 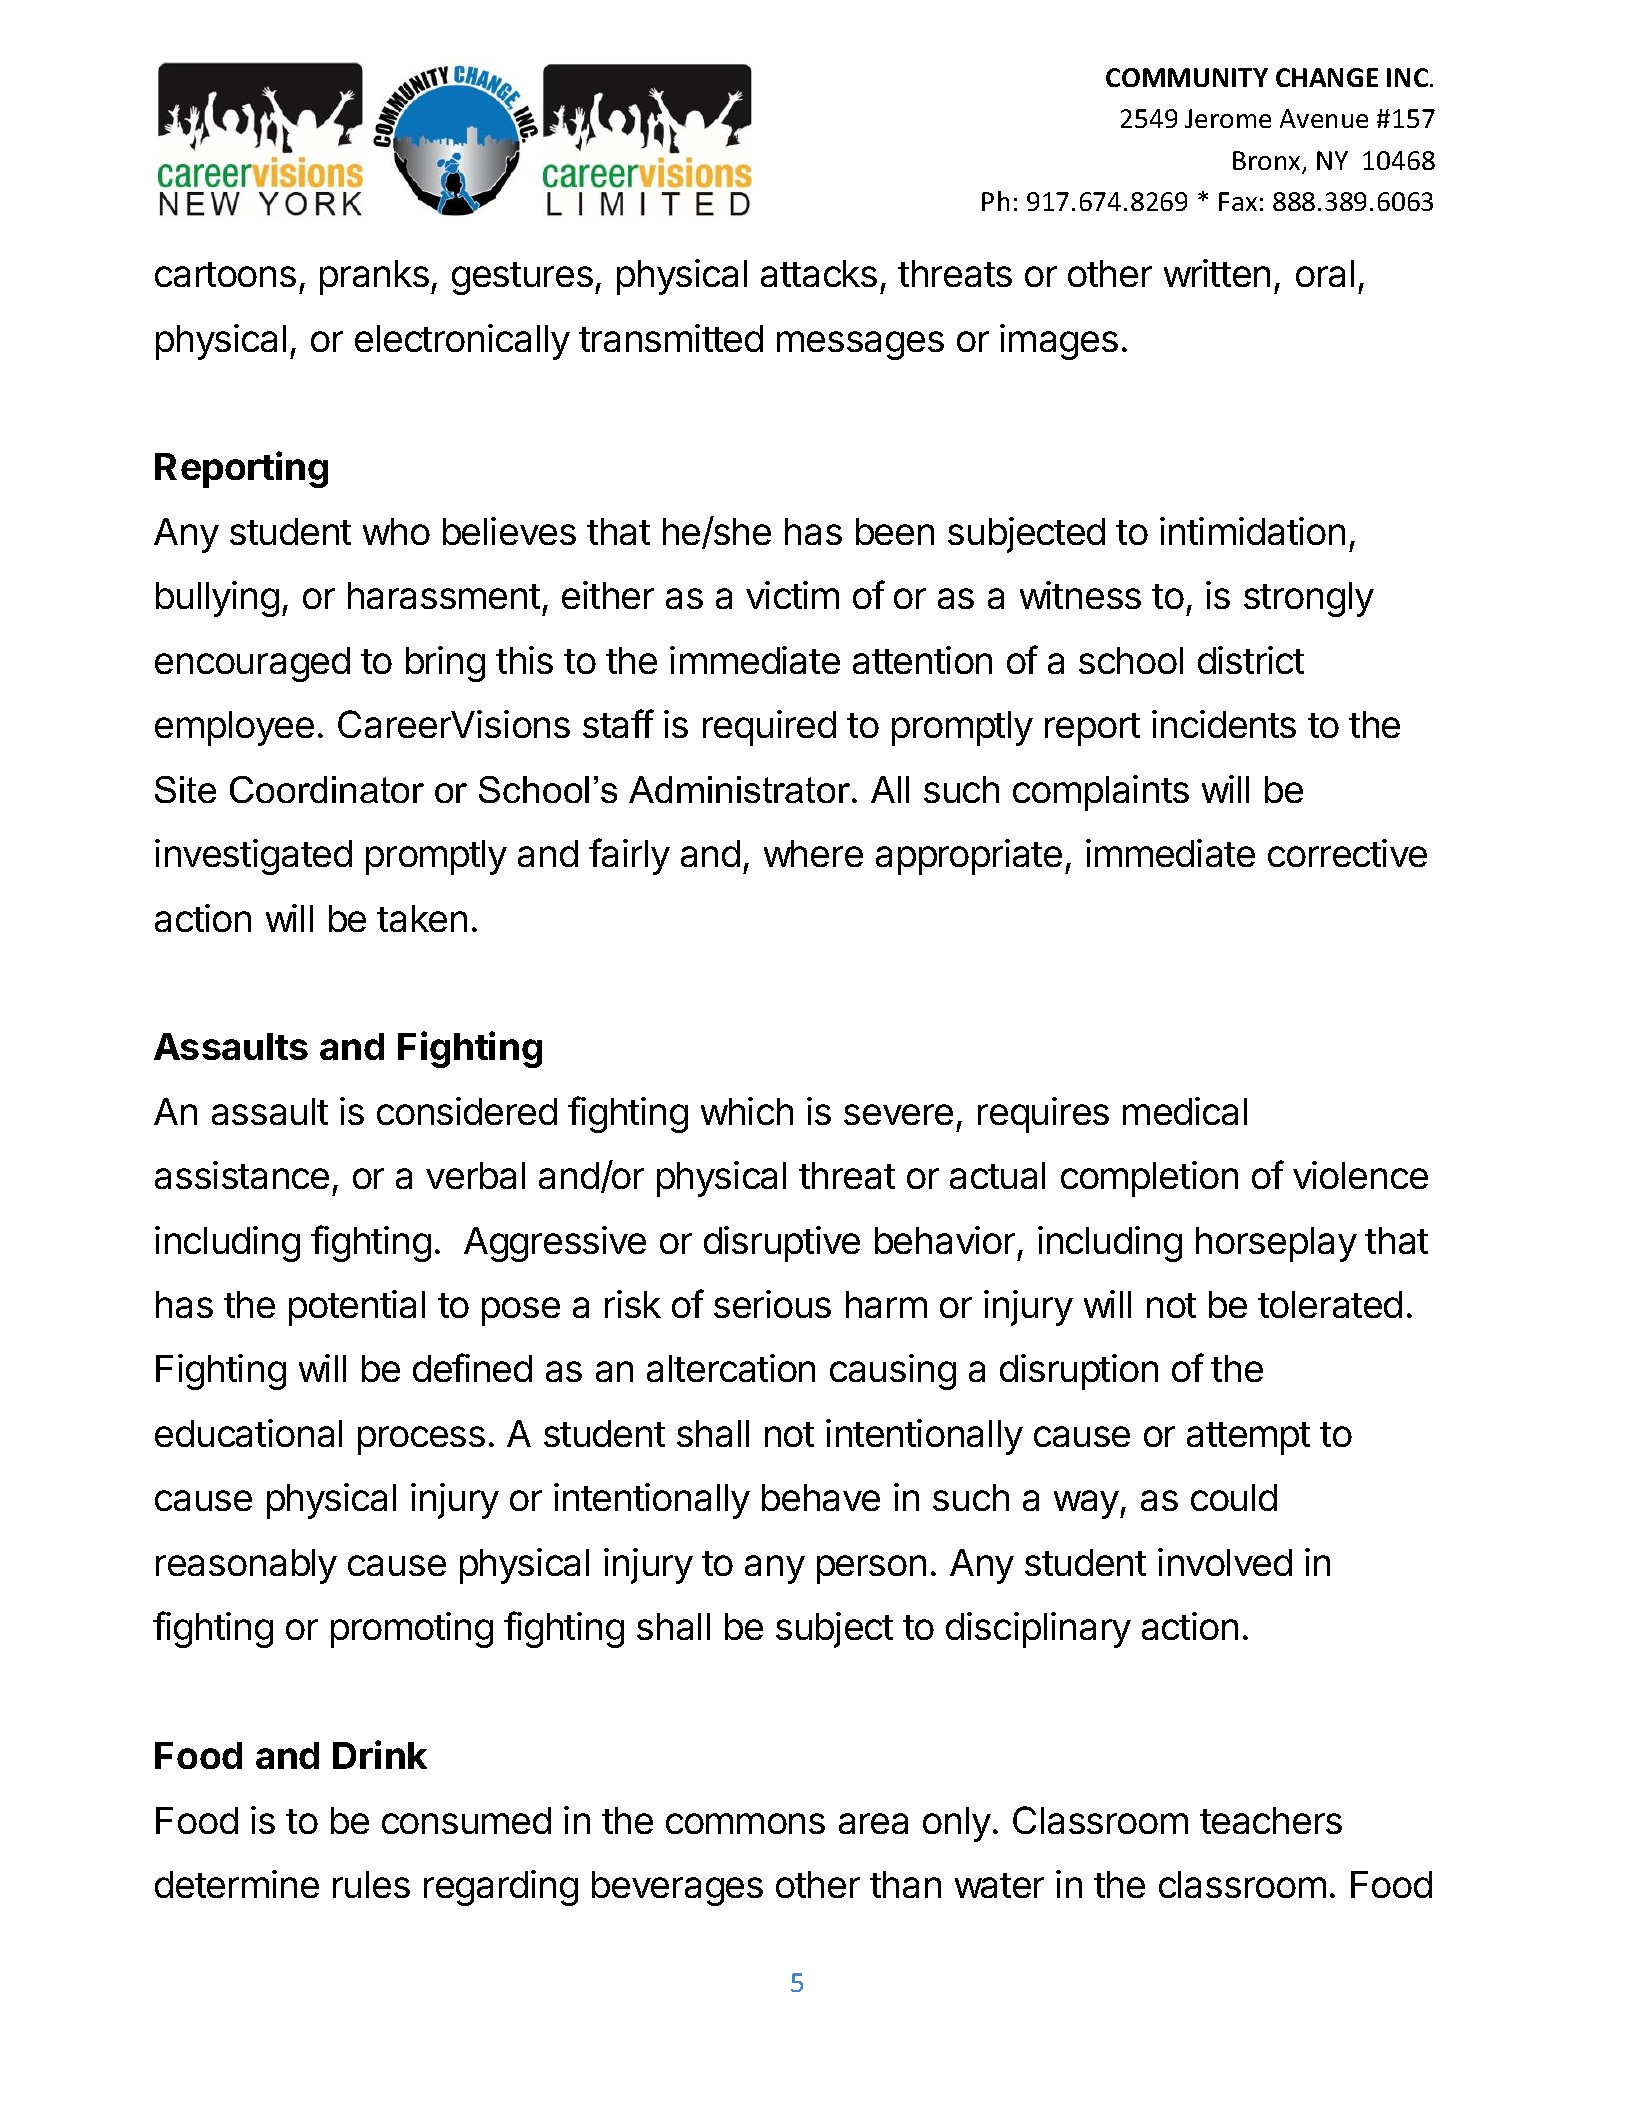 I want to click on rules, so click(x=371, y=1884).
